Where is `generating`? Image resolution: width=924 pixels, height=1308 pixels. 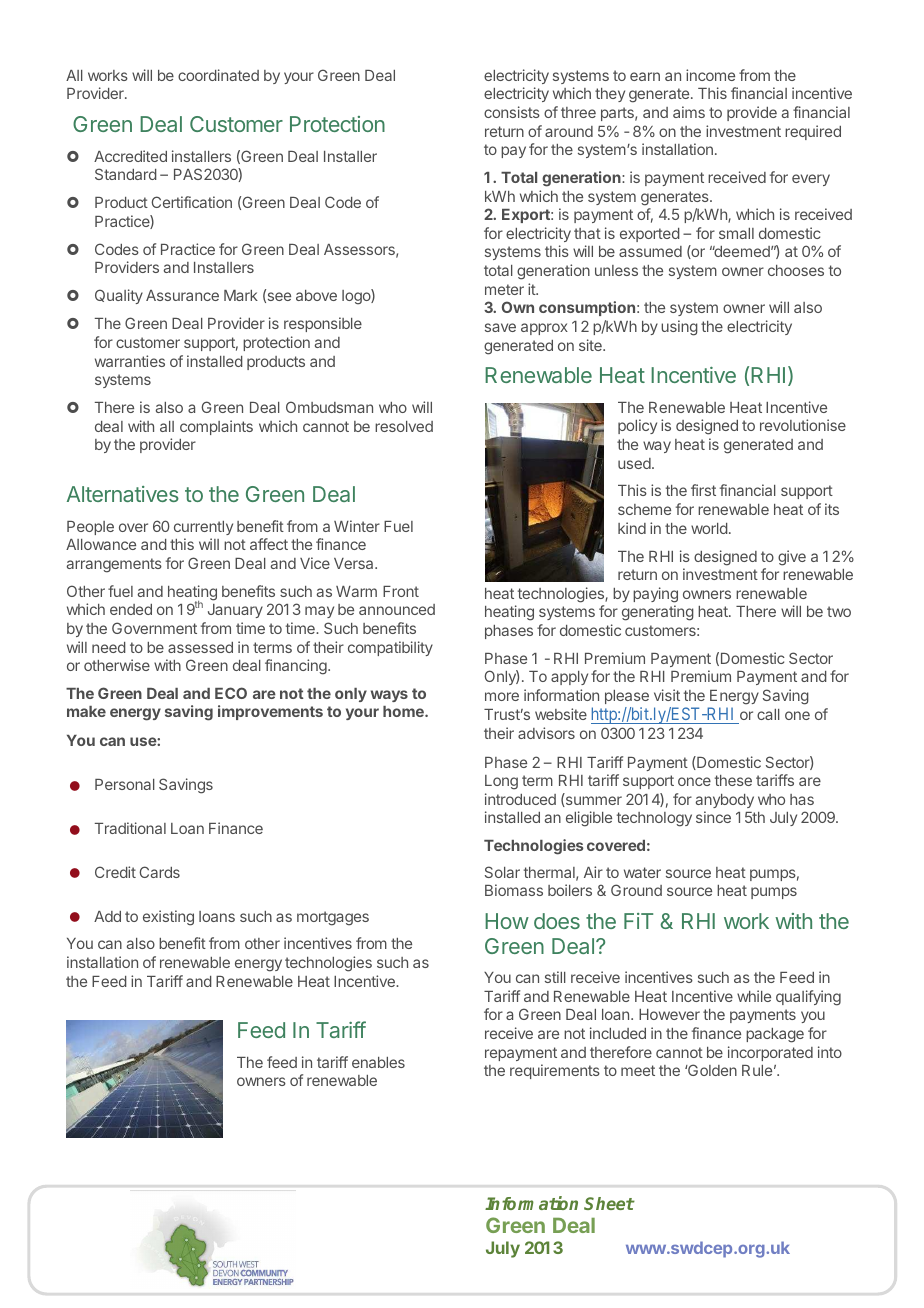
generating is located at coordinates (658, 613).
